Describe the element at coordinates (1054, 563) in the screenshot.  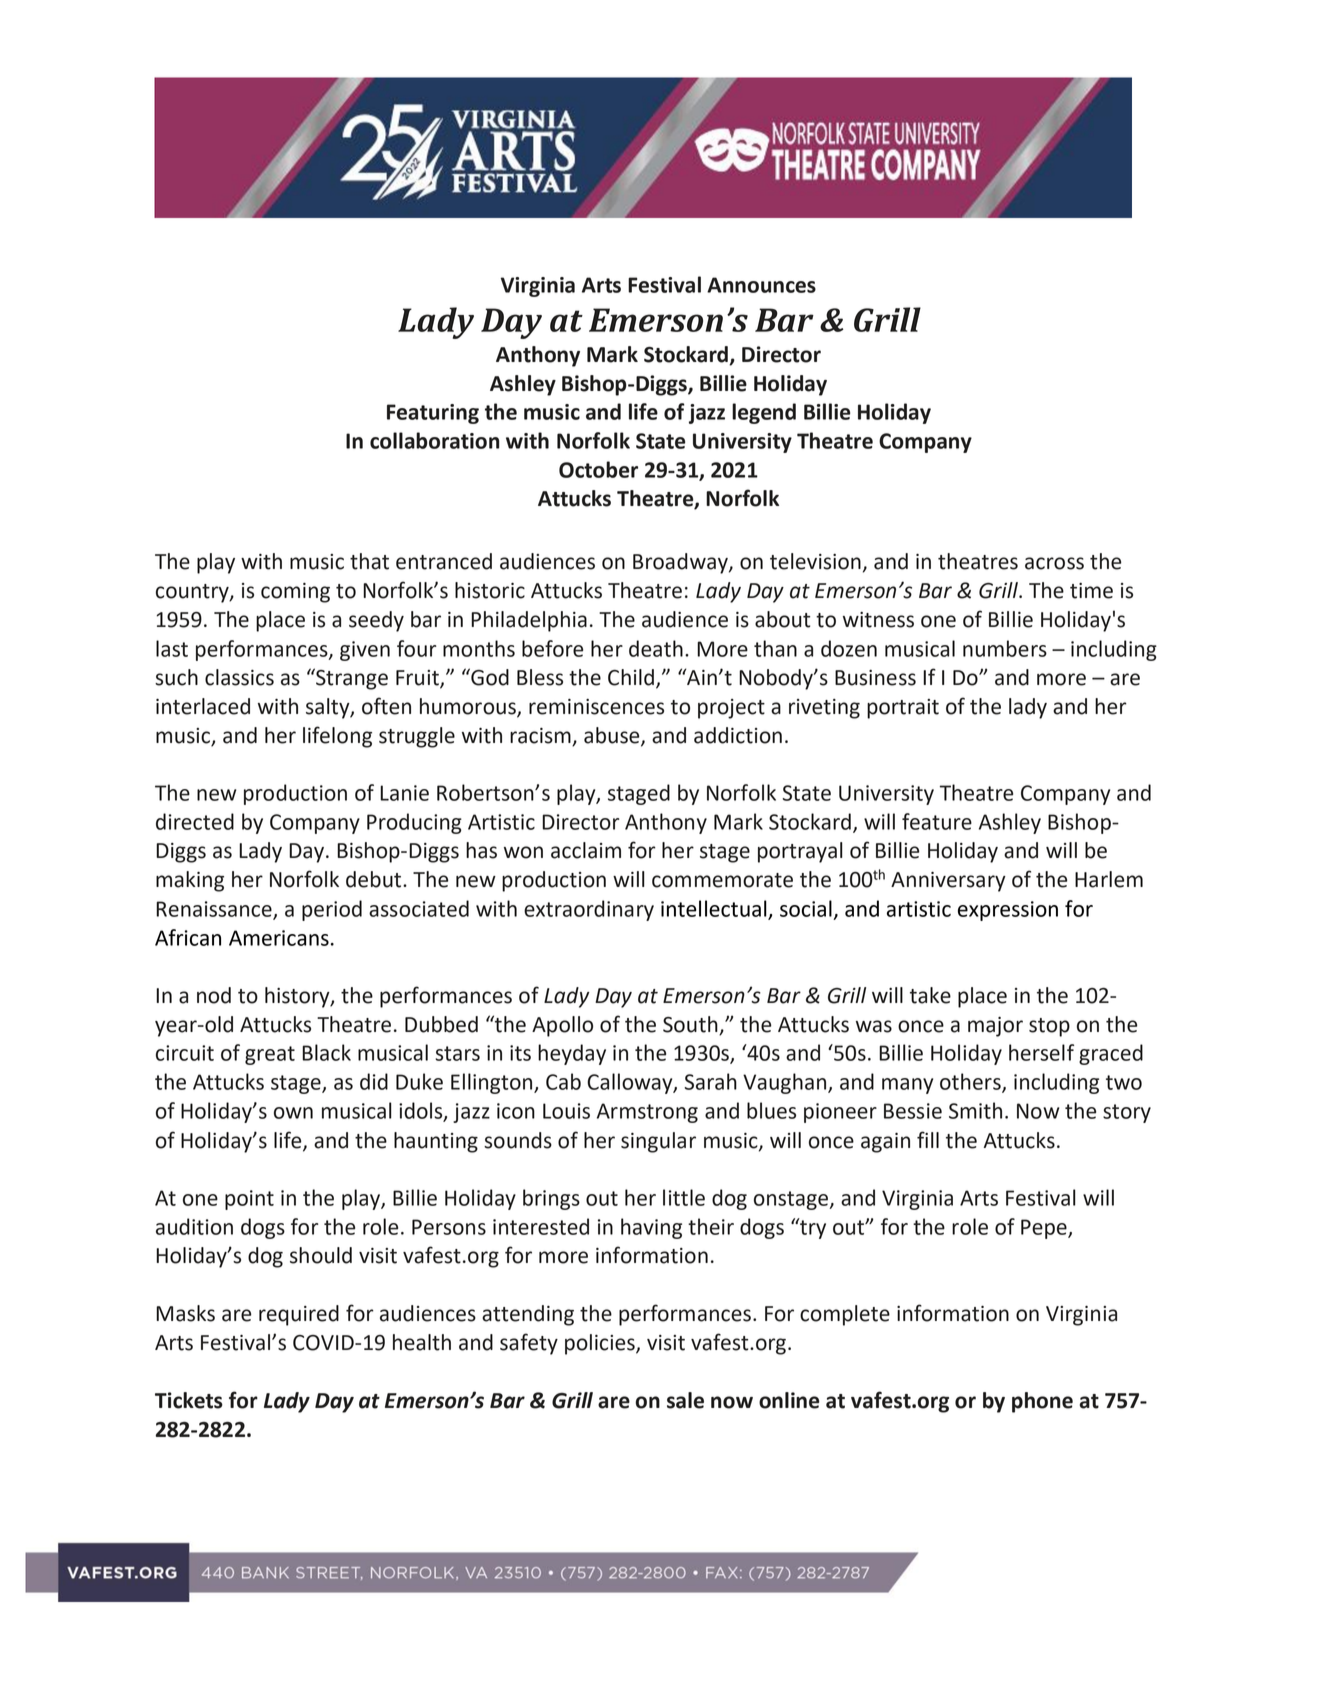
I see `across` at that location.
